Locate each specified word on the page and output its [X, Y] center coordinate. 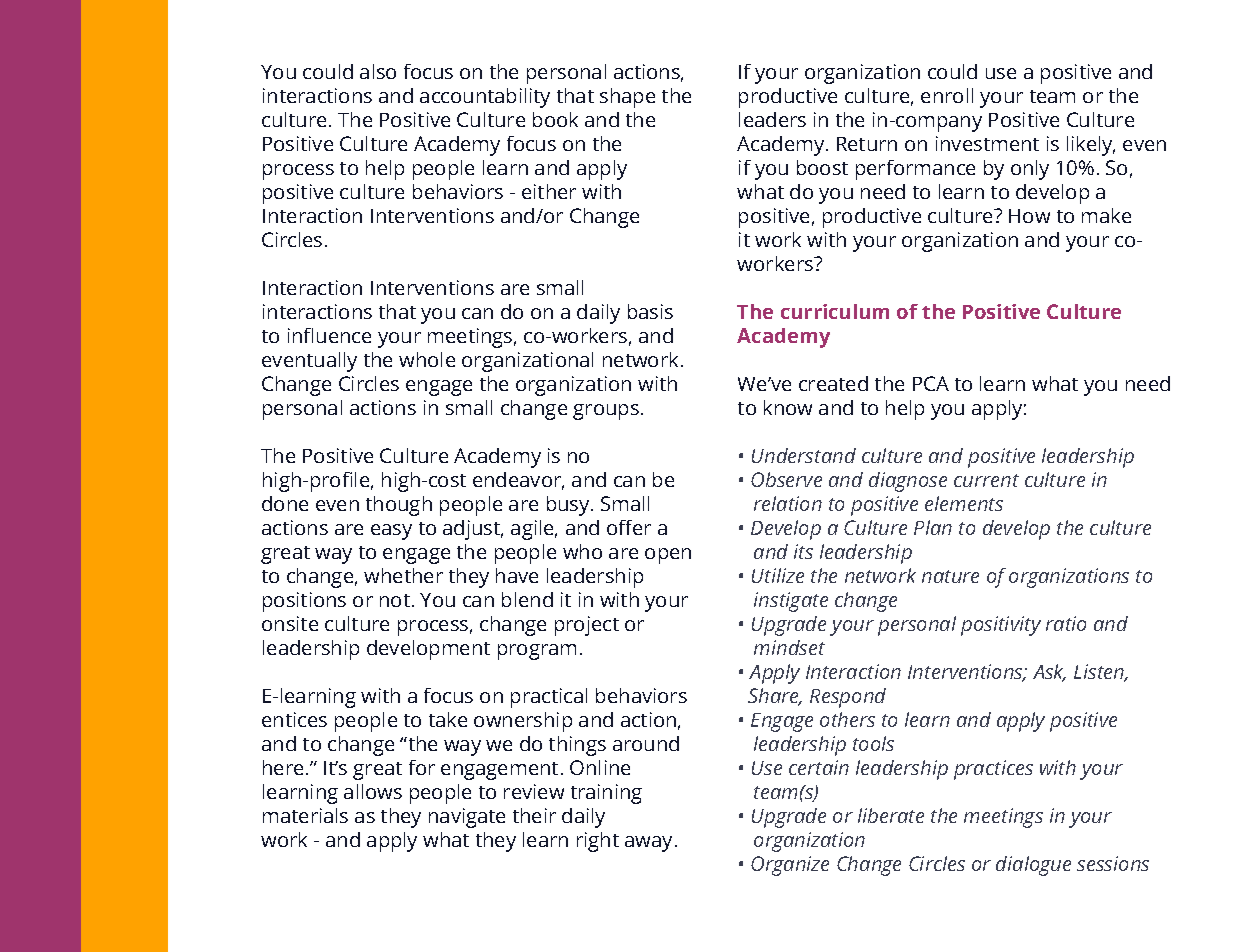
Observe [786, 479]
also [378, 71]
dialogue [1033, 866]
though [399, 506]
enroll [947, 95]
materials [305, 815]
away [650, 844]
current [986, 480]
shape [627, 98]
